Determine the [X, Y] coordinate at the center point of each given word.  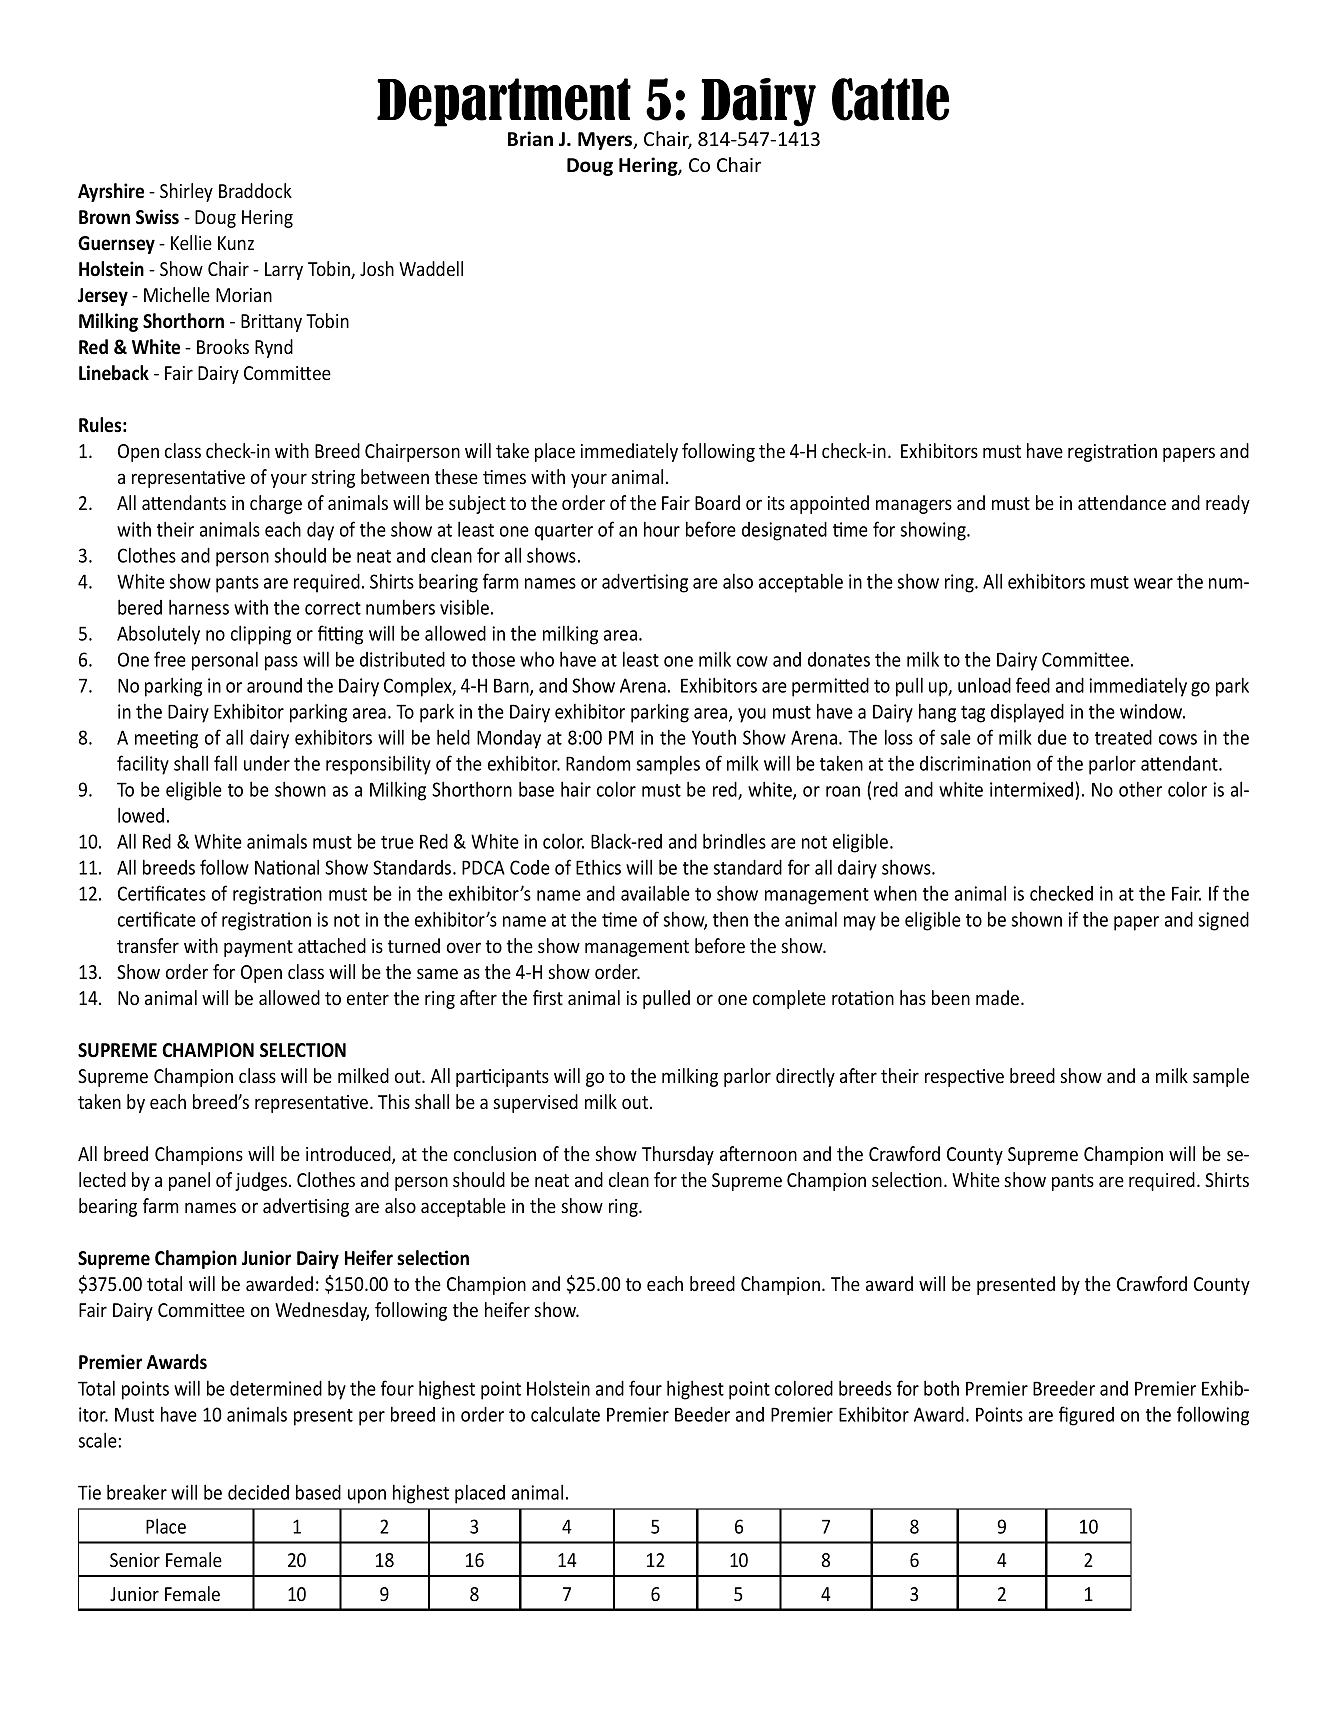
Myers [606, 141]
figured [1086, 1416]
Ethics [598, 867]
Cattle [890, 99]
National [287, 867]
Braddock [255, 190]
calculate [565, 1414]
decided [258, 1492]
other [1140, 789]
